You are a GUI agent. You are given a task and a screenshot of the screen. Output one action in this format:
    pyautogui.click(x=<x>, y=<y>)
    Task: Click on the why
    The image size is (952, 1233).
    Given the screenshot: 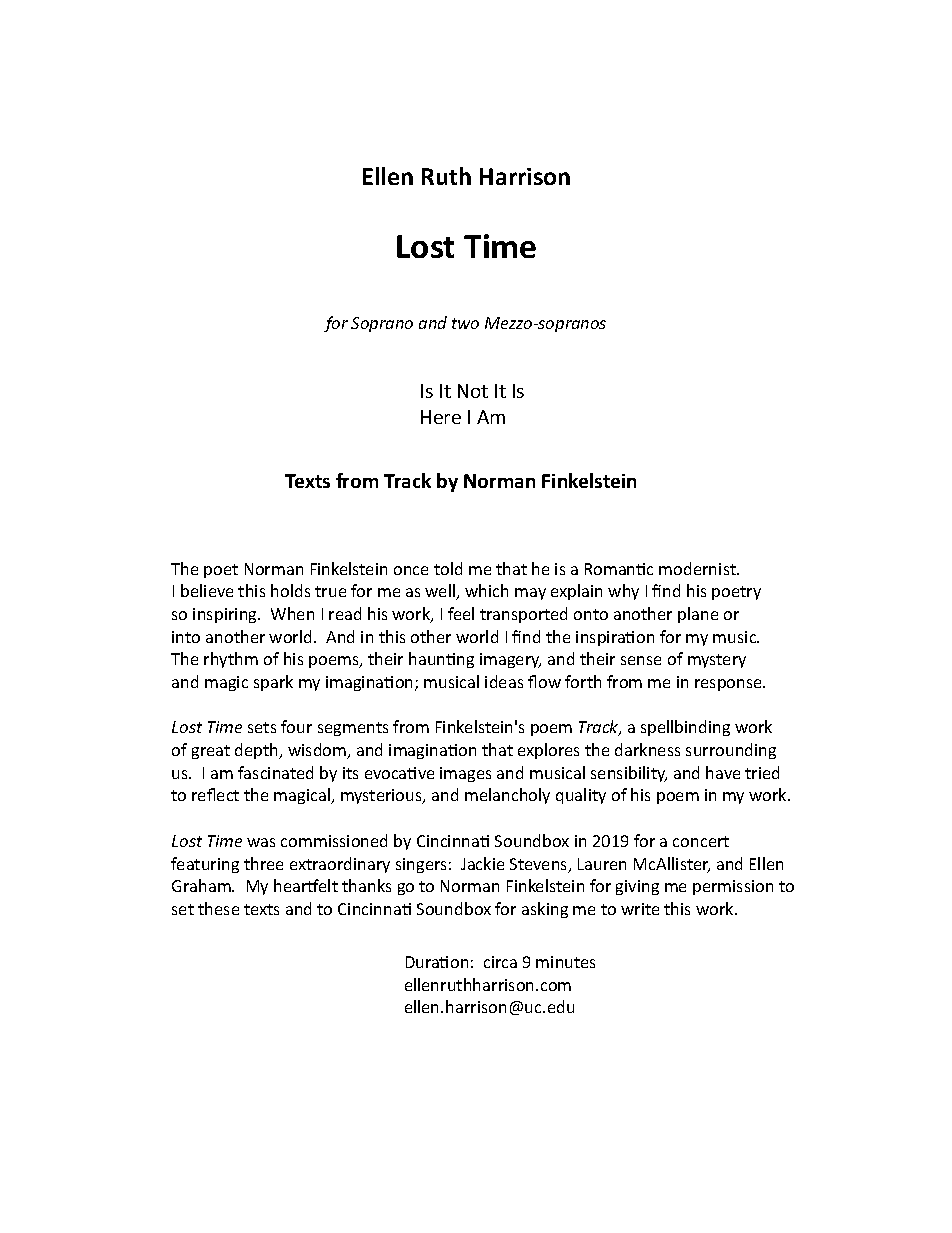 What is the action you would take?
    pyautogui.click(x=623, y=592)
